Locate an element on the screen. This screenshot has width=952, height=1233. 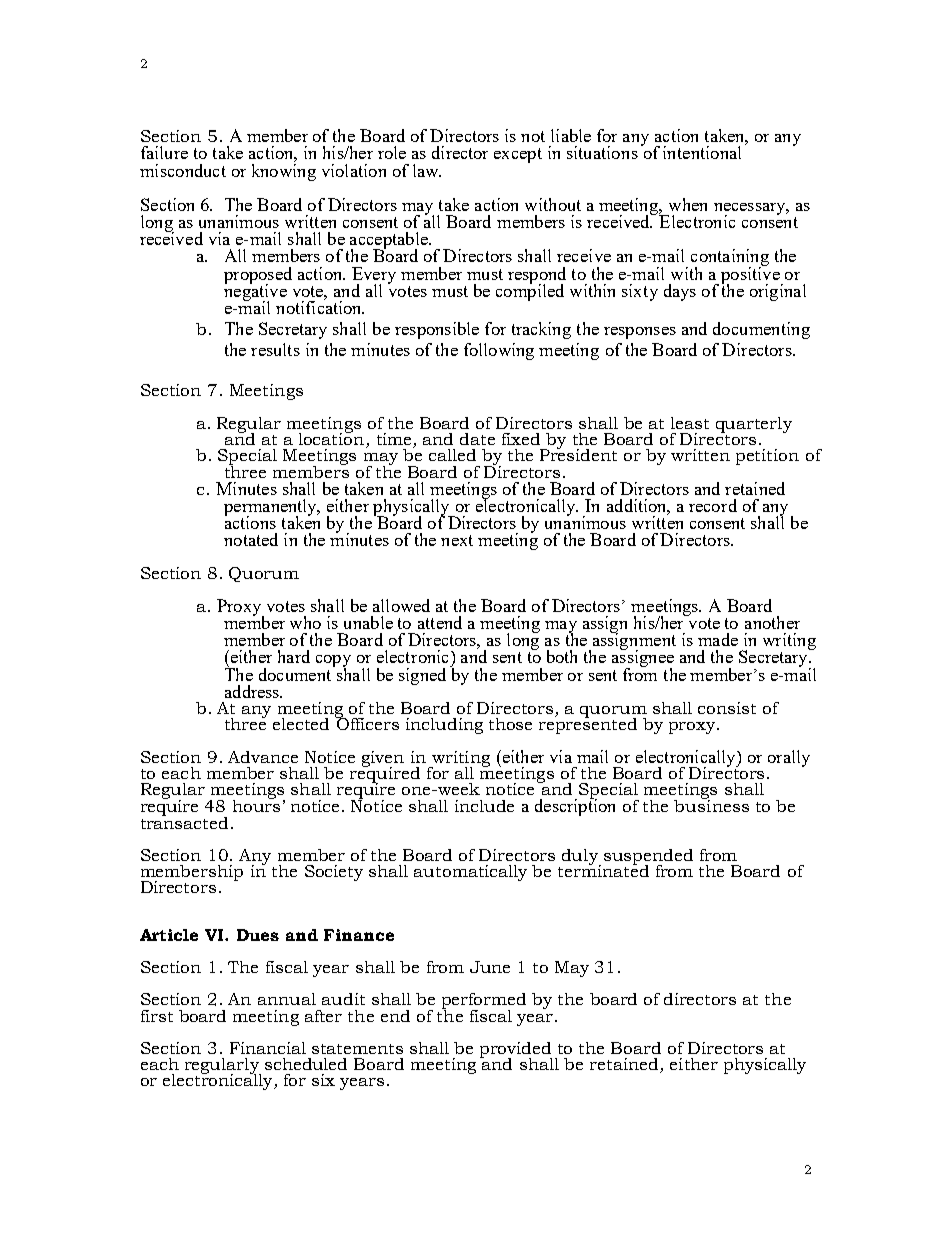
except is located at coordinates (518, 155).
